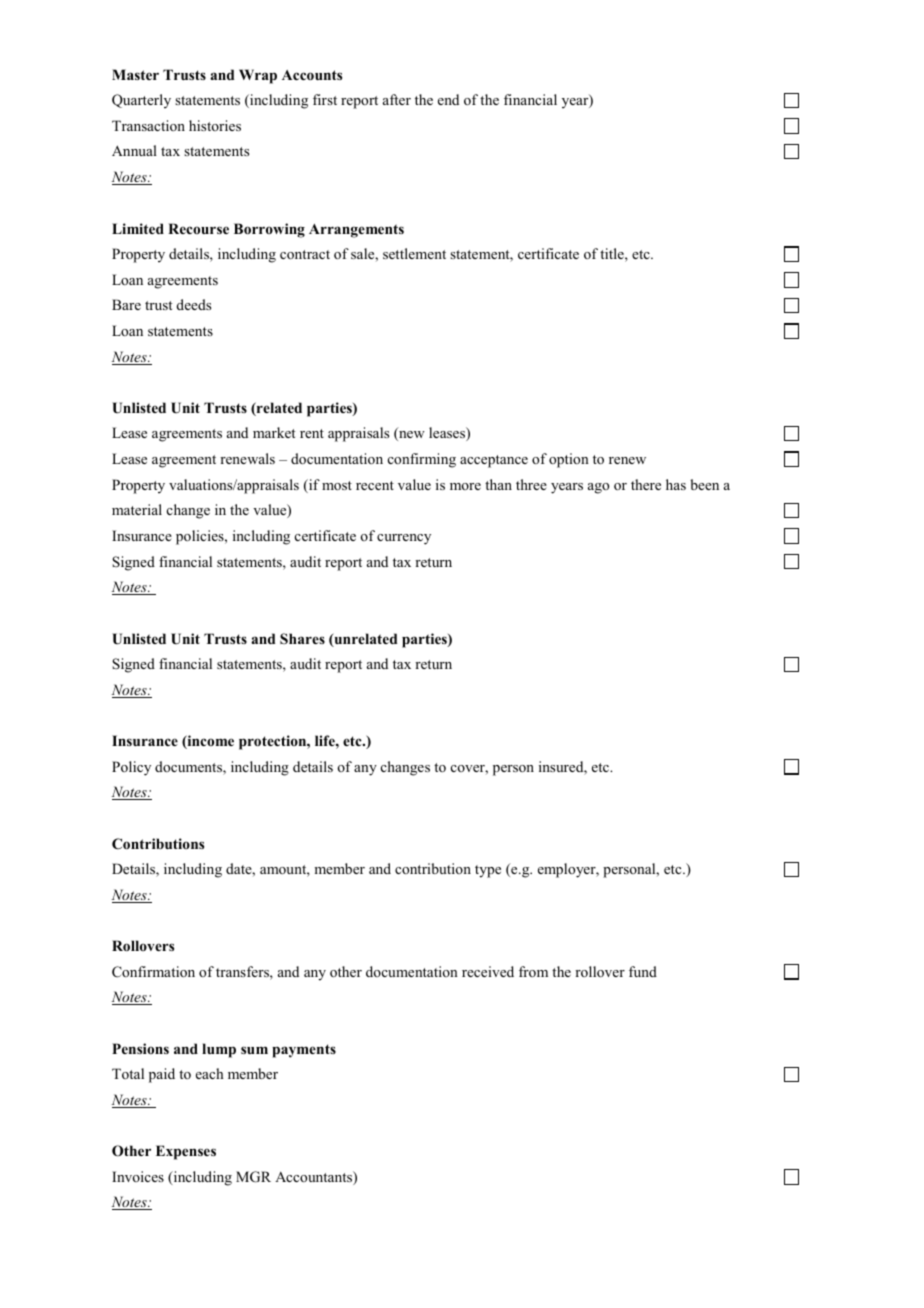 Image resolution: width=924 pixels, height=1308 pixels. What do you see at coordinates (215, 125) in the screenshot?
I see `histories` at bounding box center [215, 125].
